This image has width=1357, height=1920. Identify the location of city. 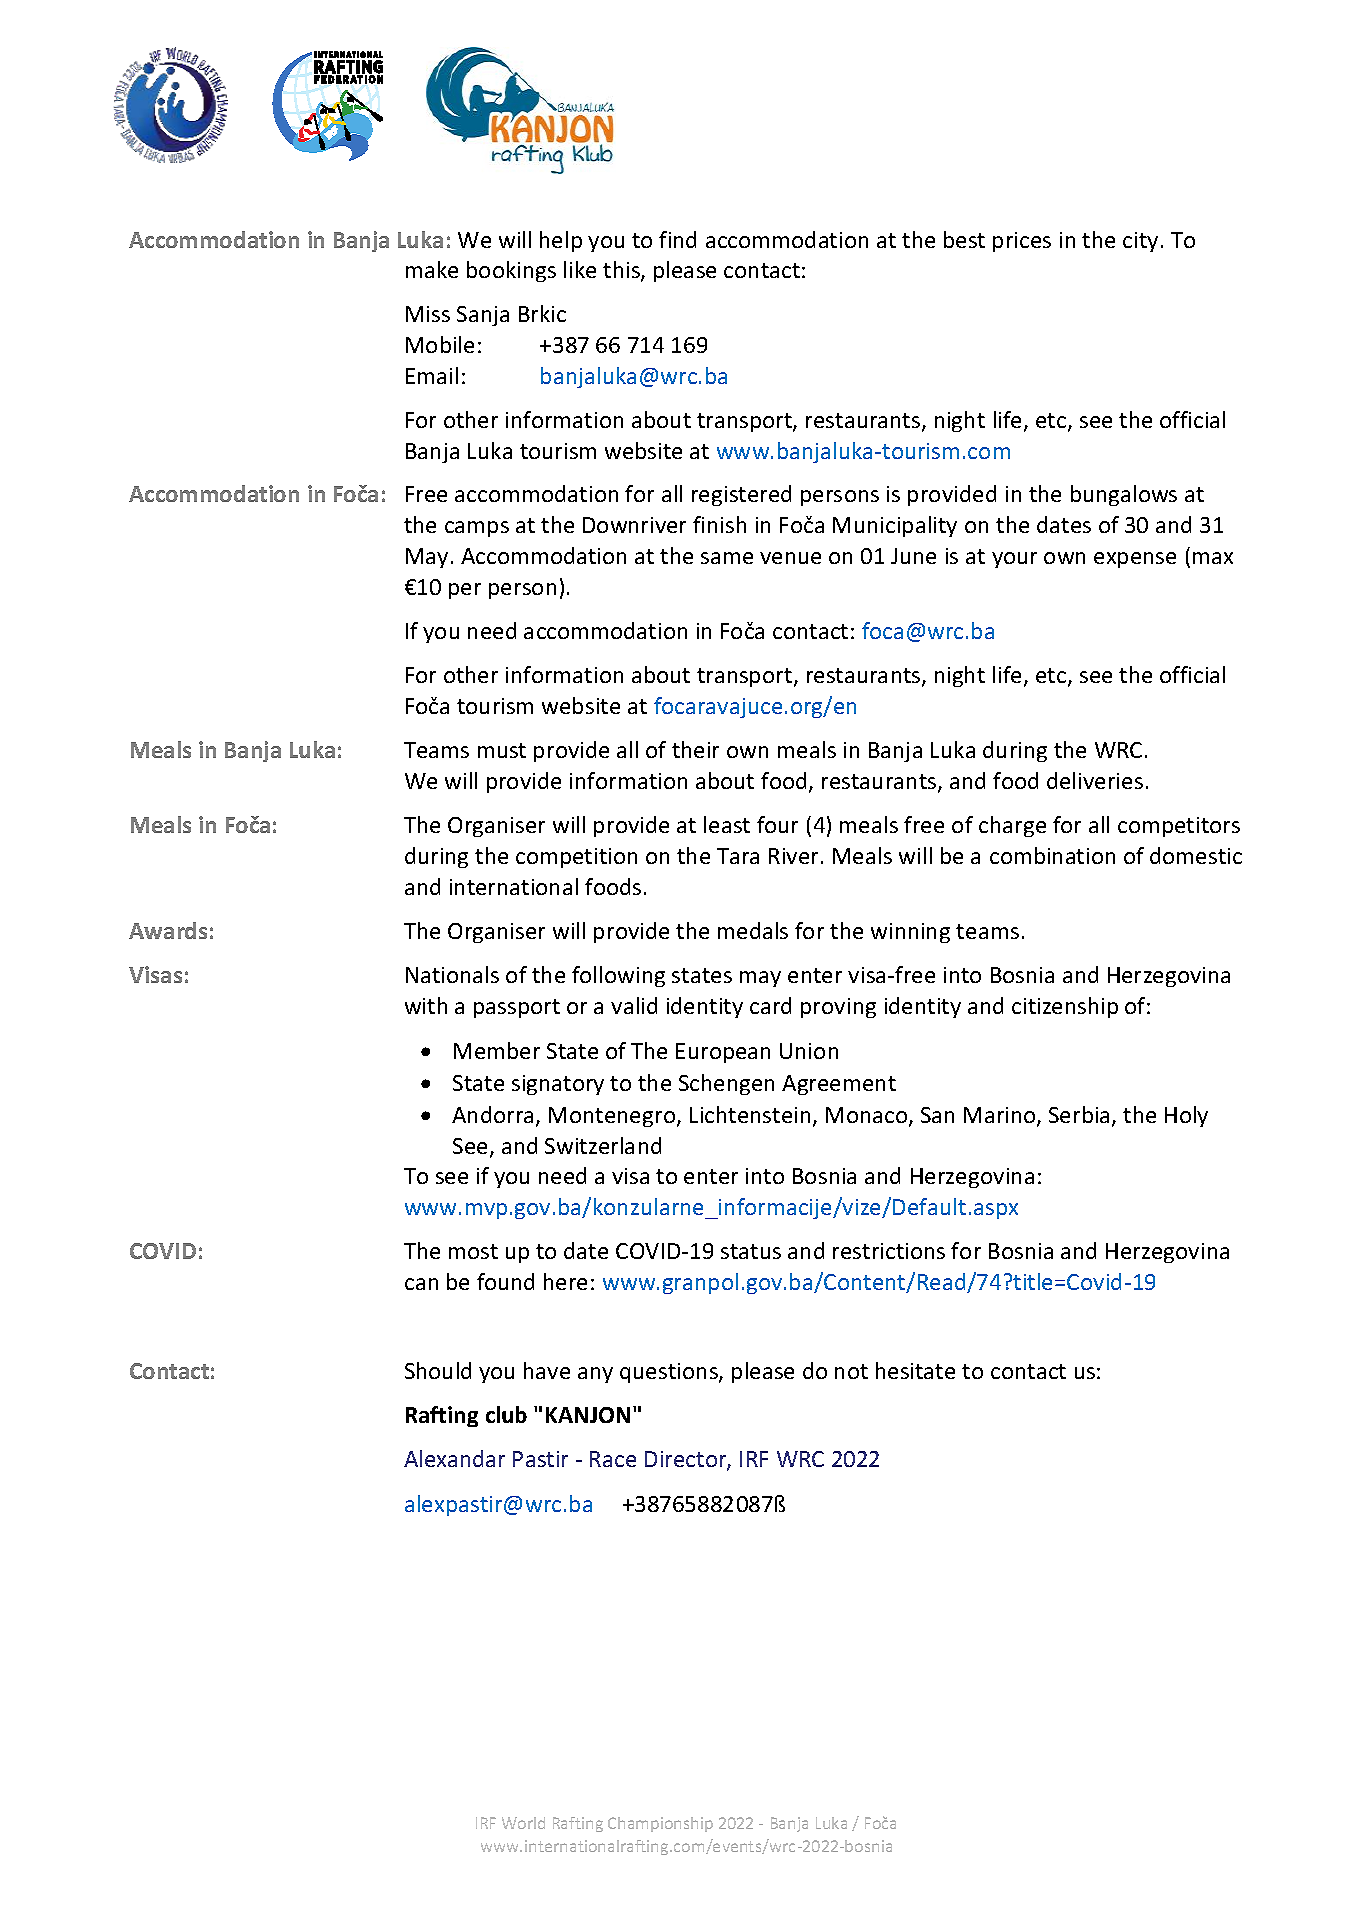
(1140, 242).
